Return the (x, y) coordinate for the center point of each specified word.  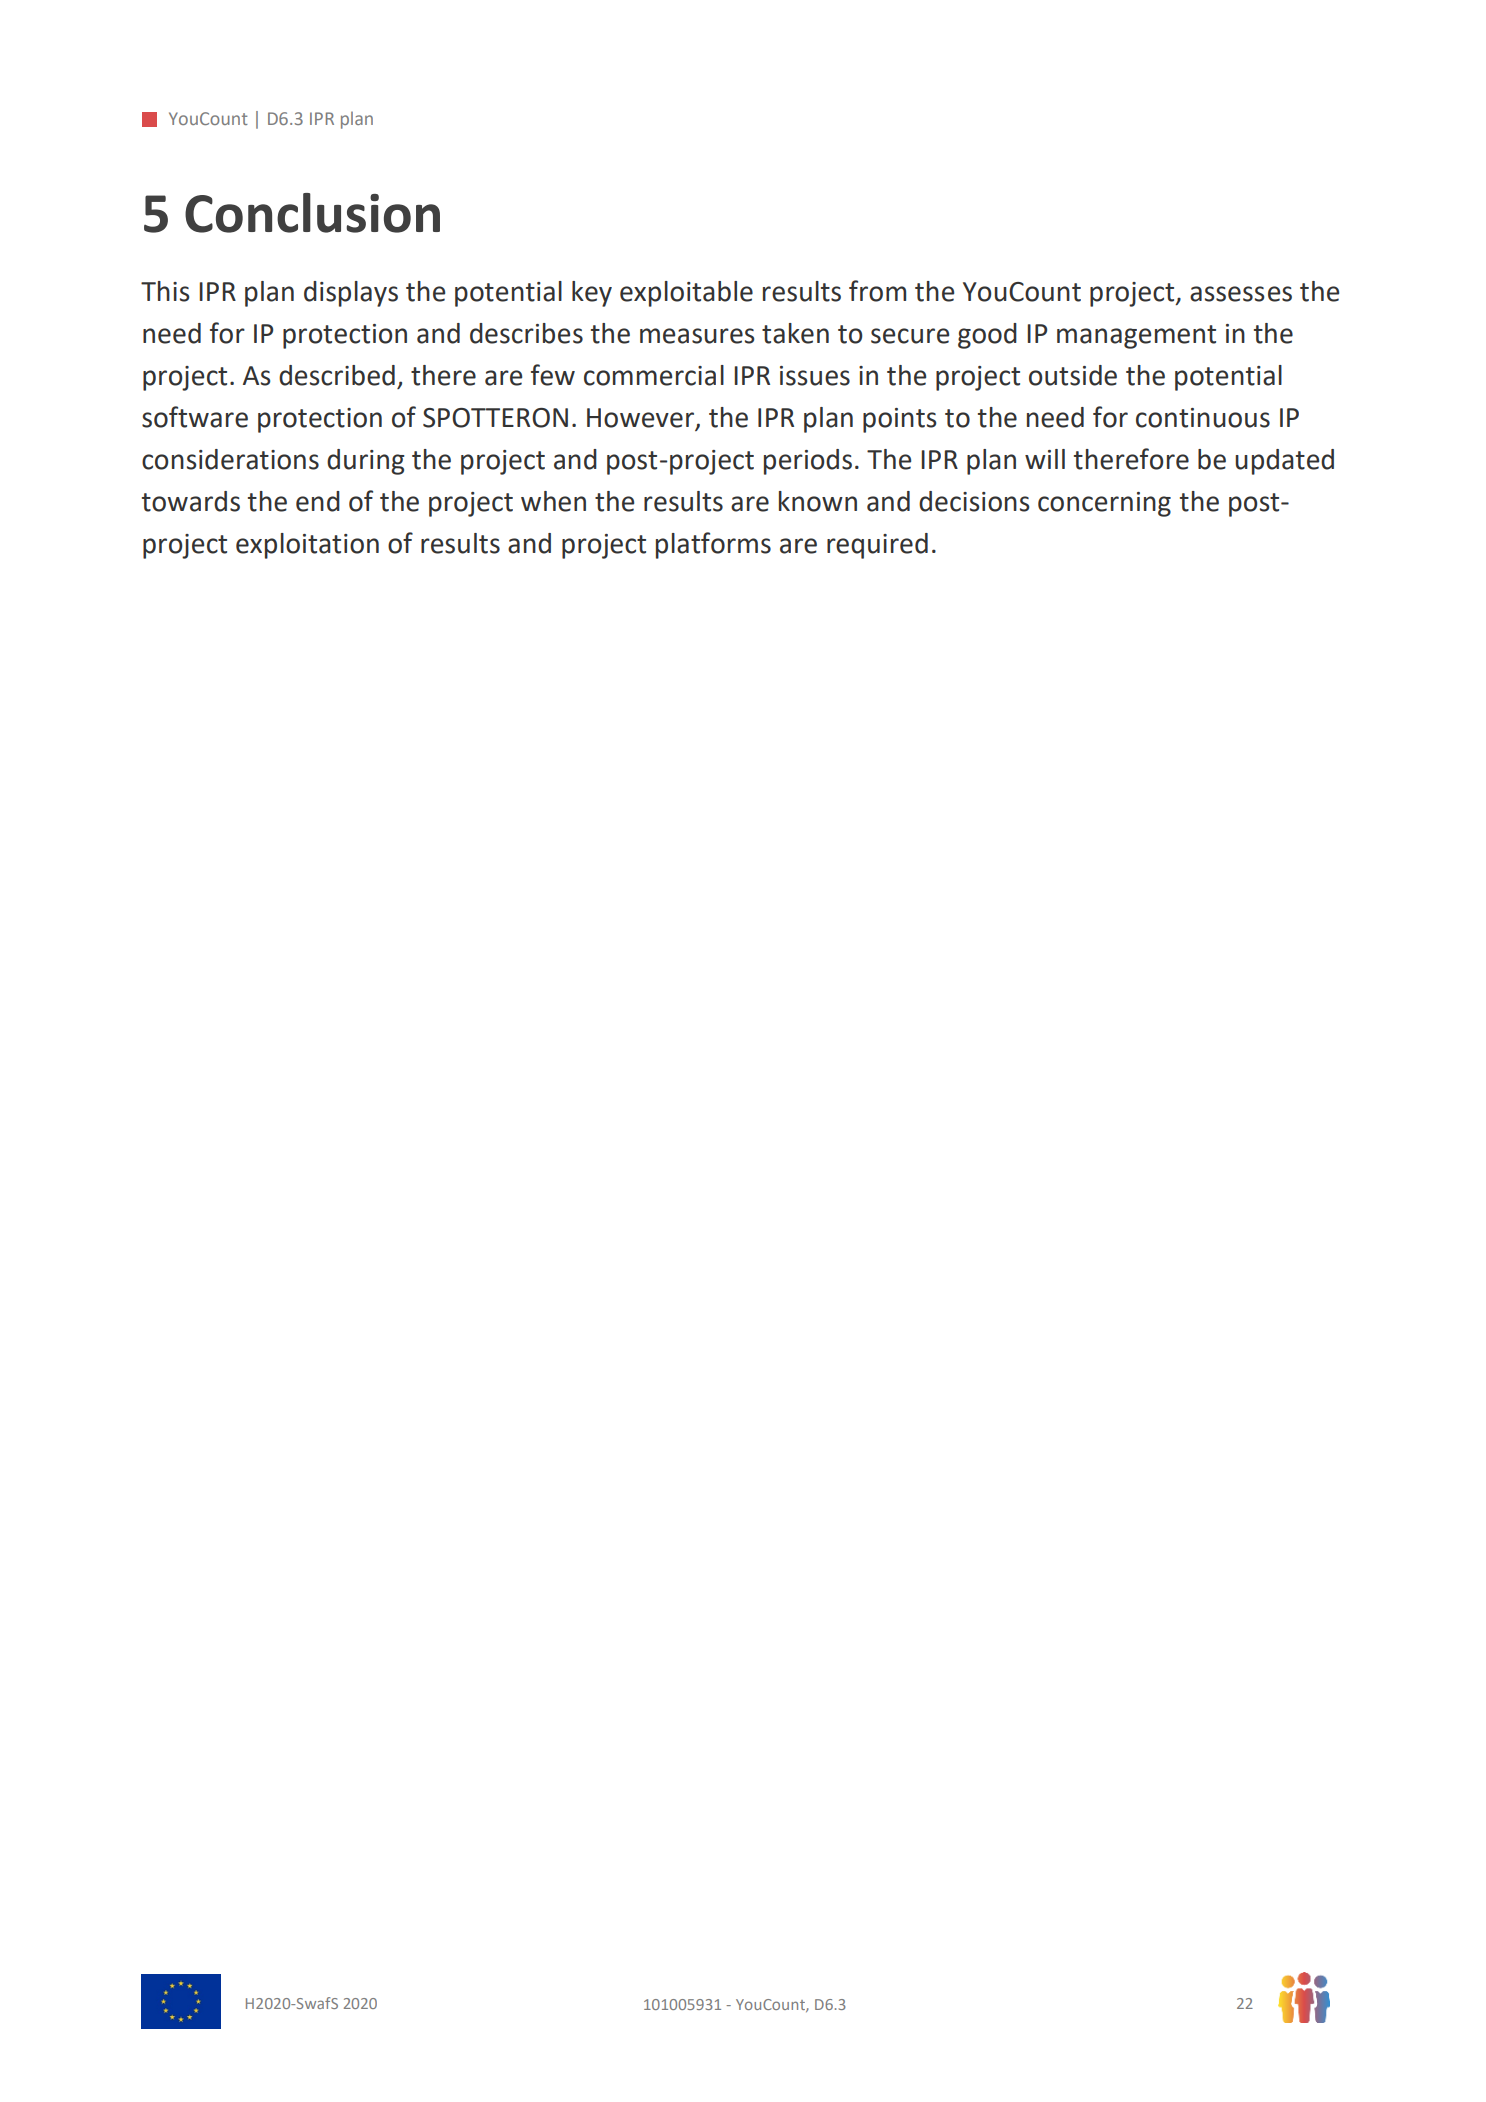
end (318, 501)
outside (1073, 375)
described (337, 375)
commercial (654, 375)
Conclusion (312, 213)
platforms (713, 545)
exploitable (686, 294)
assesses (1241, 294)
